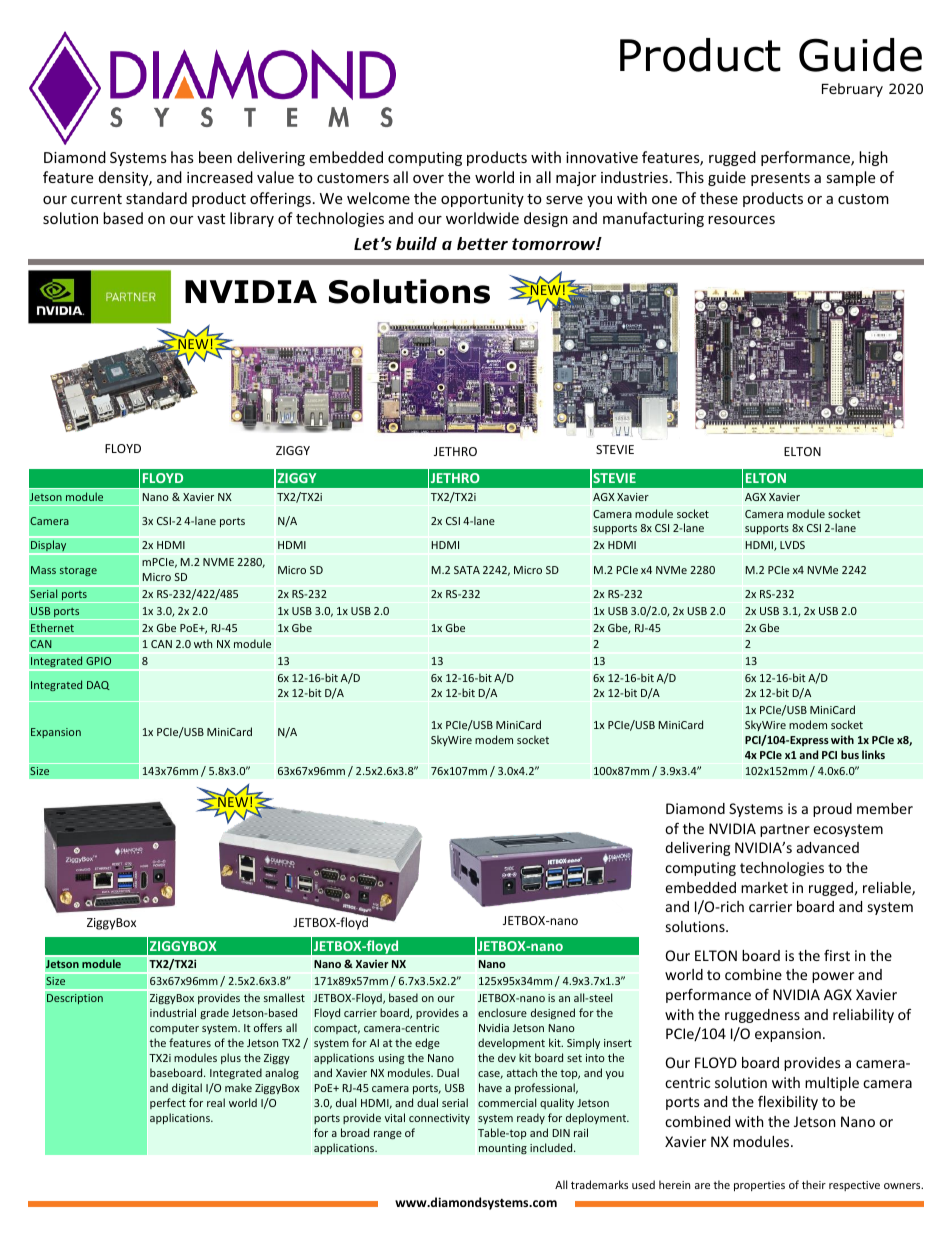 This image has width=952, height=1233. I want to click on over, so click(428, 179).
